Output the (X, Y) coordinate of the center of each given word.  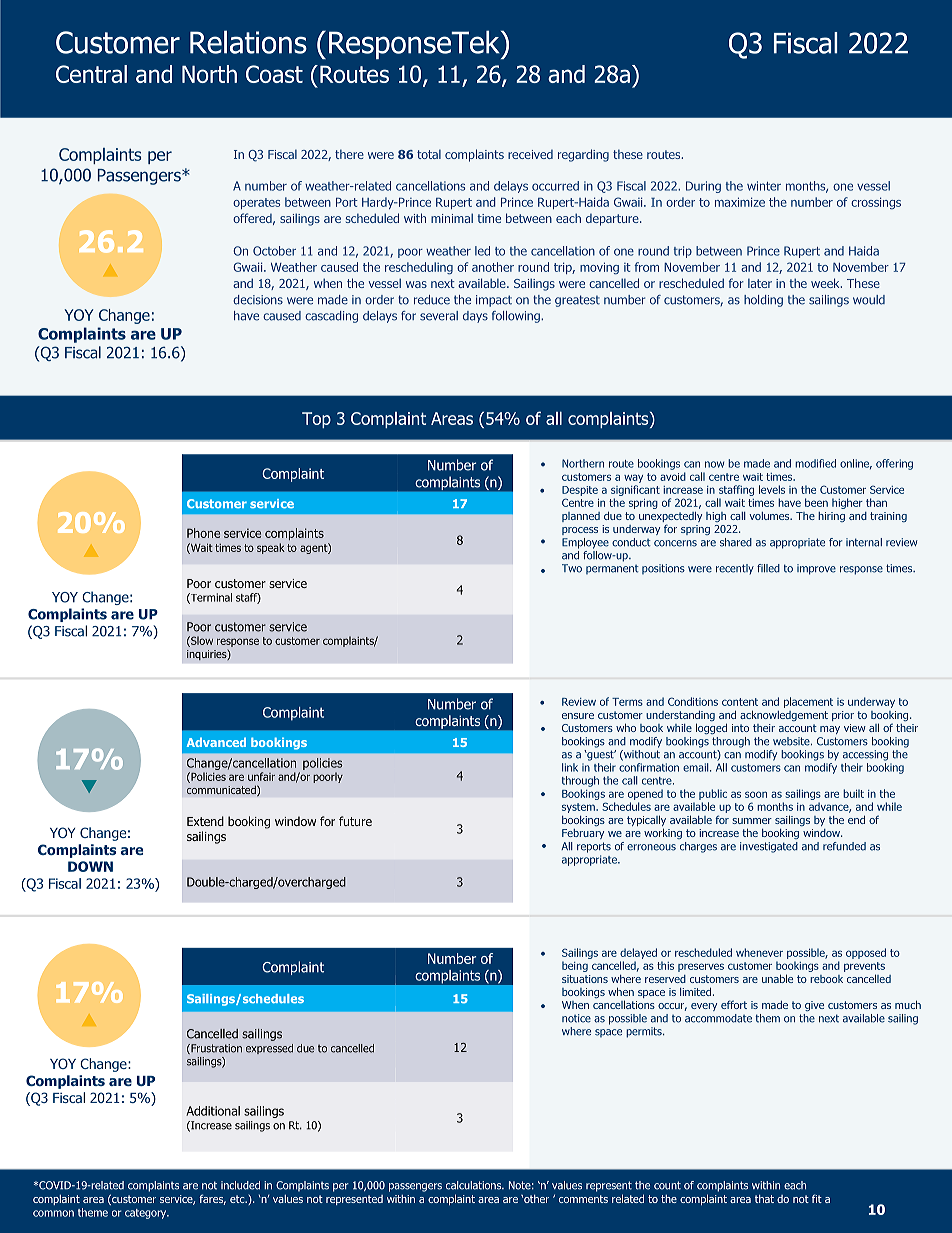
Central (91, 74)
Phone (203, 533)
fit (817, 1198)
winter (764, 186)
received (530, 154)
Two (572, 568)
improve (816, 569)
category (147, 1214)
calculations (475, 1185)
